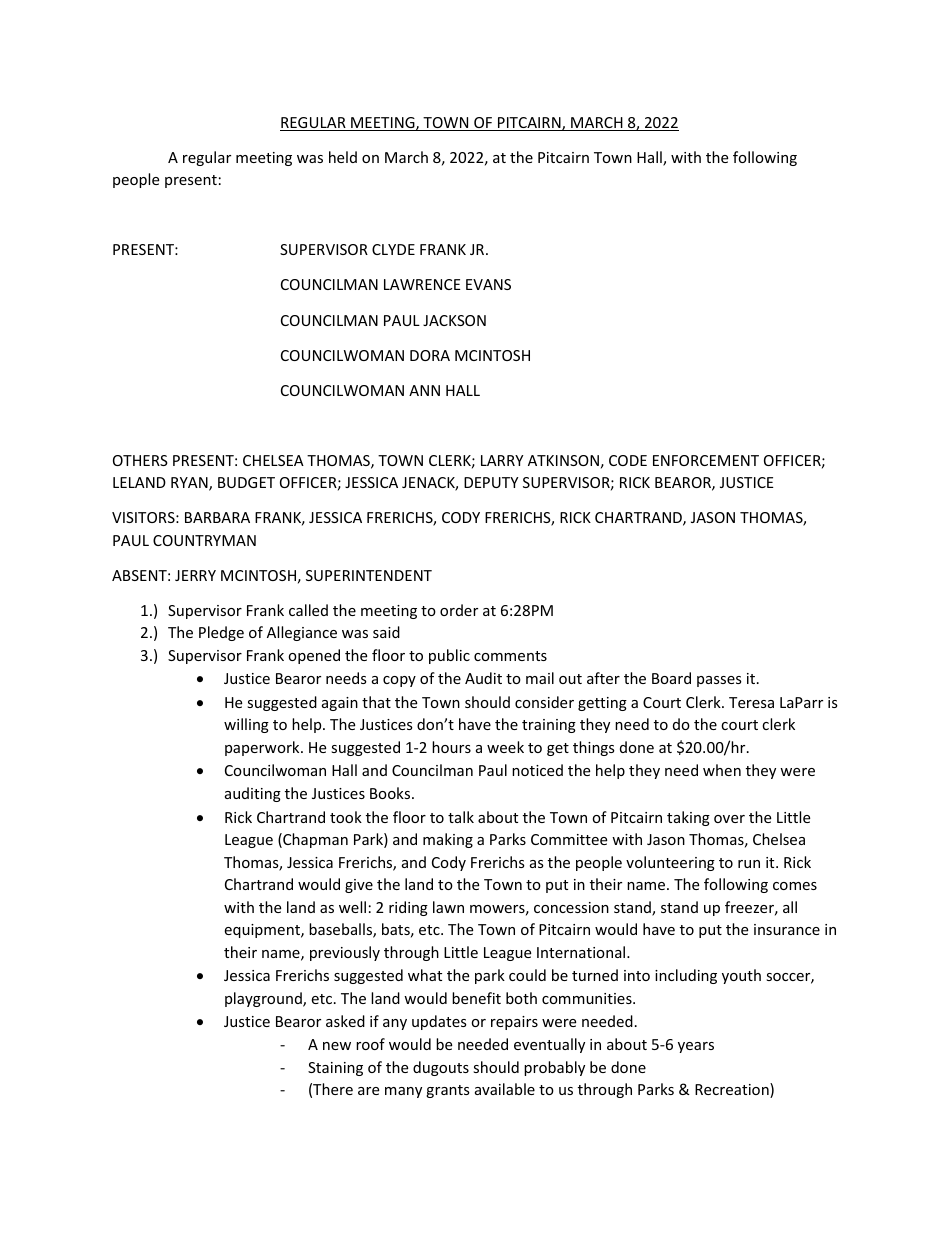  What do you see at coordinates (488, 284) in the screenshot?
I see `EVANS` at bounding box center [488, 284].
